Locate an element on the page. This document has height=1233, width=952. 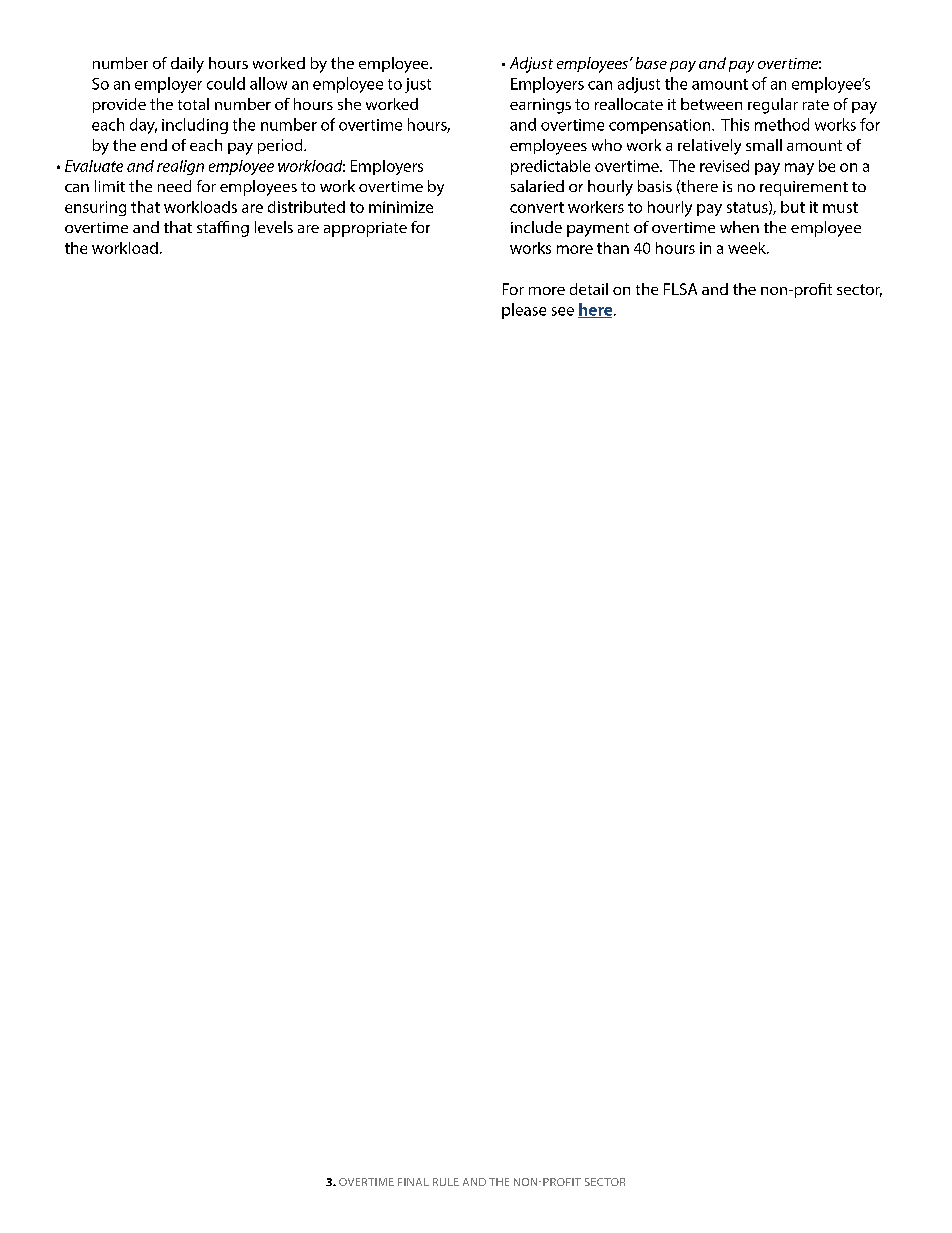
see is located at coordinates (563, 311).
